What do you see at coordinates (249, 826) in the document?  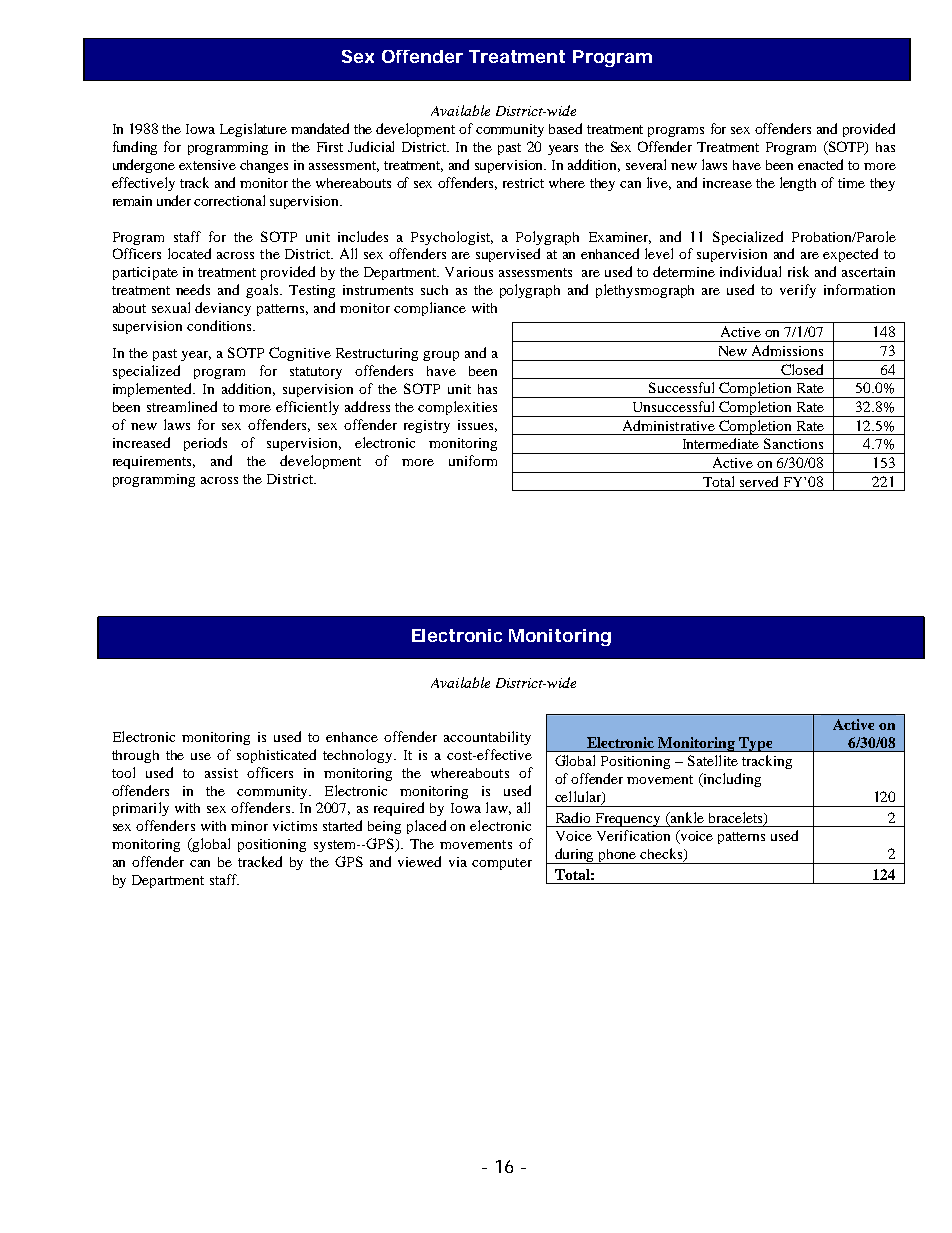 I see `minor` at bounding box center [249, 826].
